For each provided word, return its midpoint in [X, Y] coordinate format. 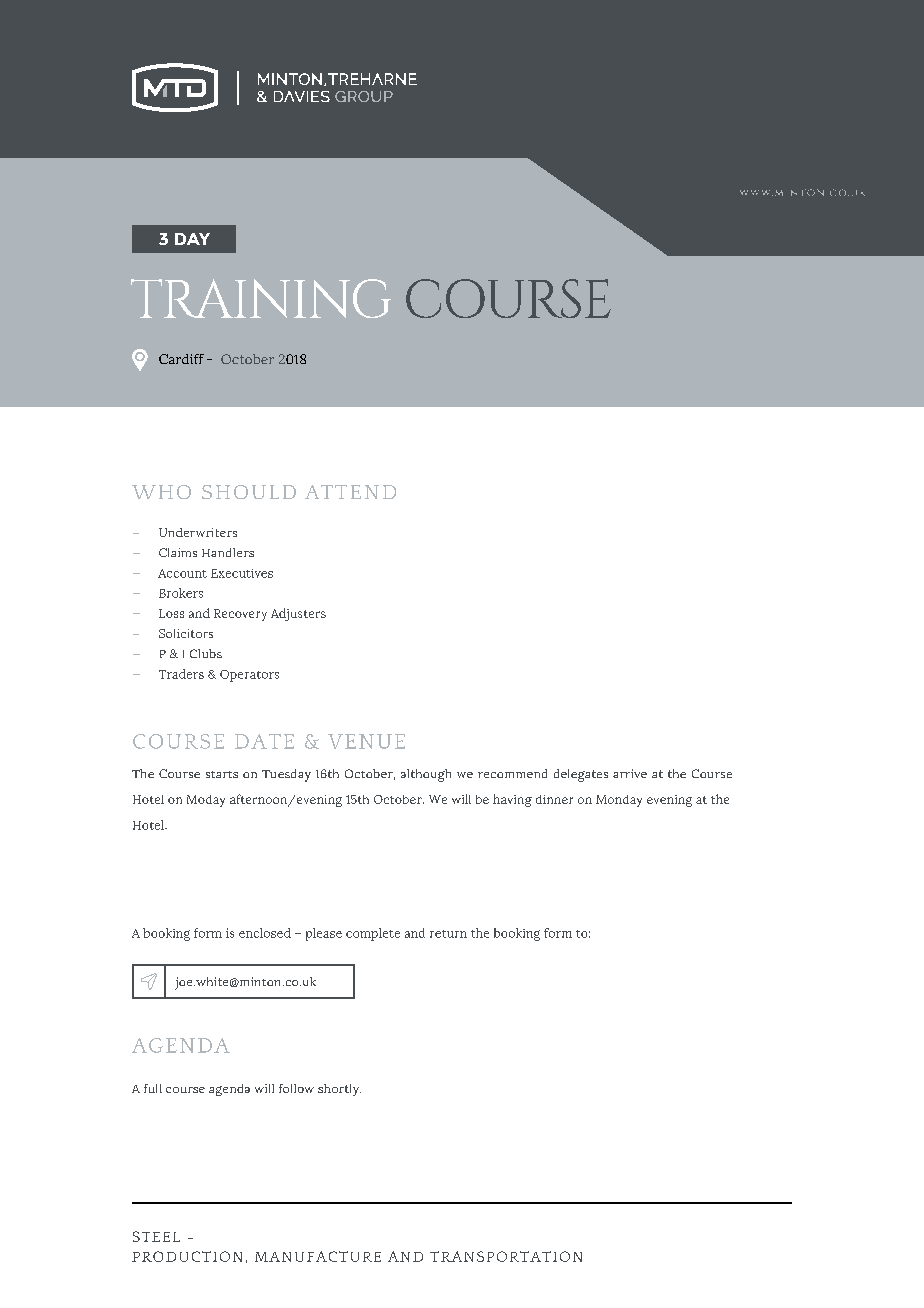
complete [373, 934]
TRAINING [261, 298]
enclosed [265, 933]
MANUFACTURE [318, 1256]
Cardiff [181, 359]
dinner [554, 799]
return [448, 934]
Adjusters [298, 614]
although [426, 775]
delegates [581, 775]
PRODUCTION [187, 1256]
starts [222, 774]
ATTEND [350, 492]
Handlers [228, 552]
